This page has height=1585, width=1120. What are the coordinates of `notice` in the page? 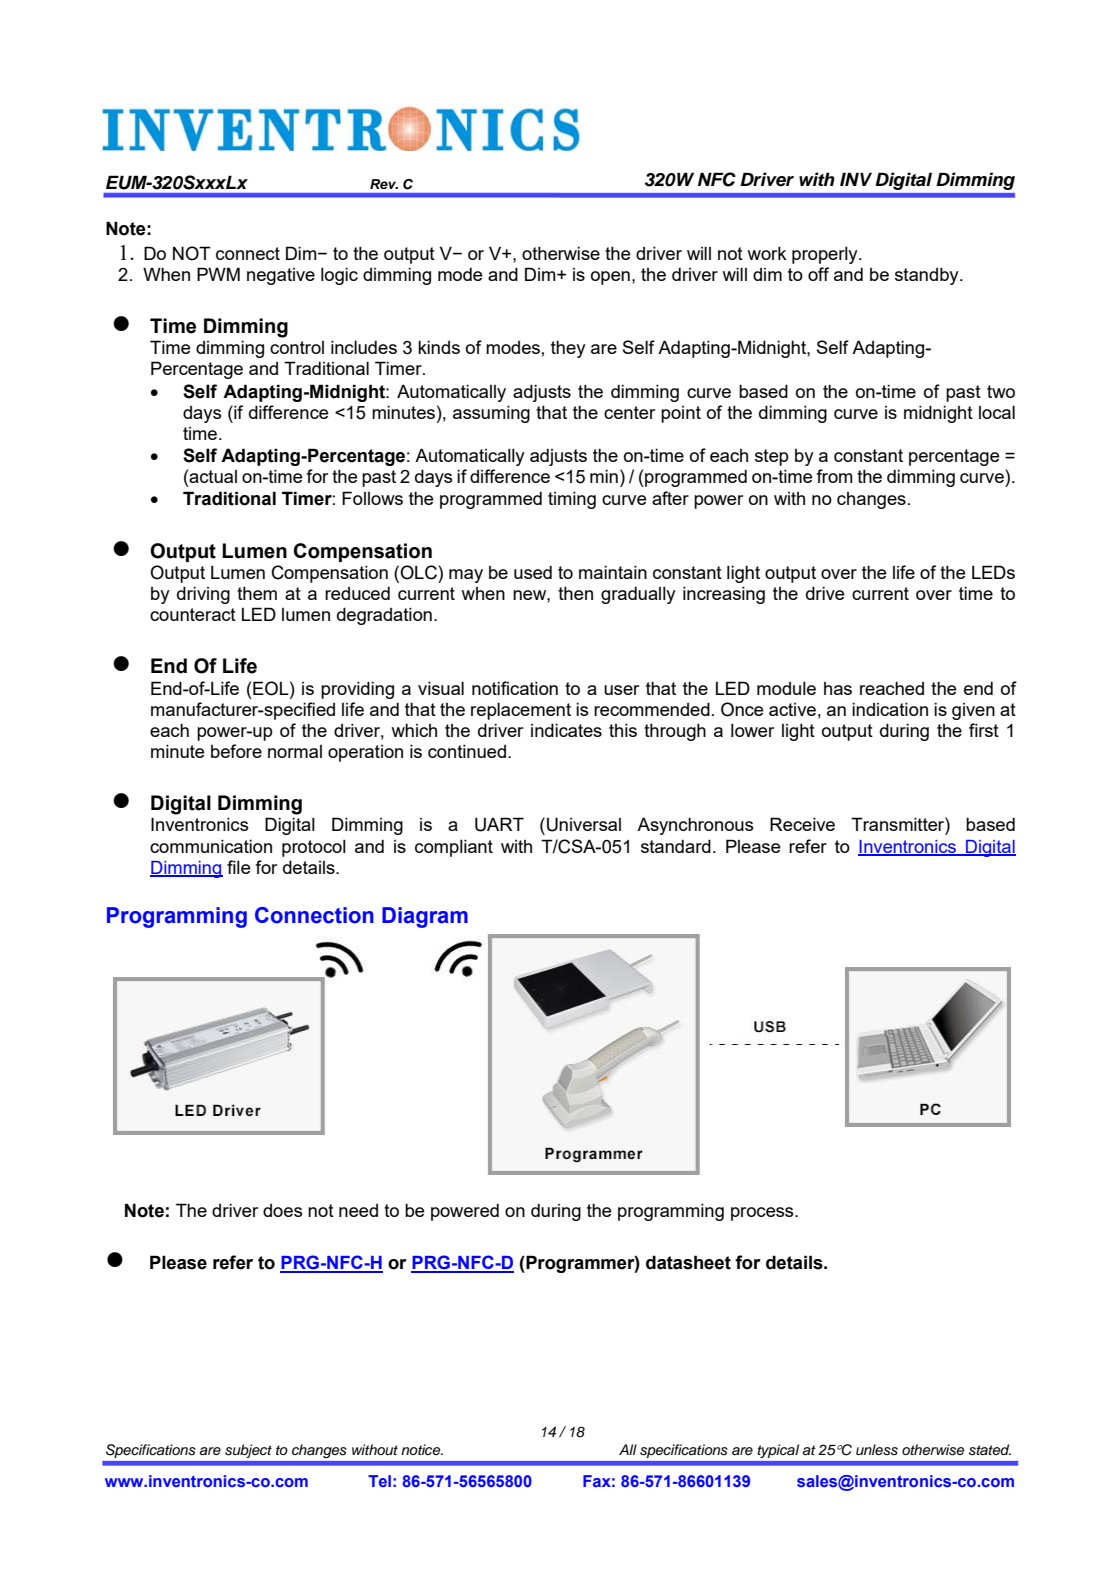 It's located at (422, 1449).
